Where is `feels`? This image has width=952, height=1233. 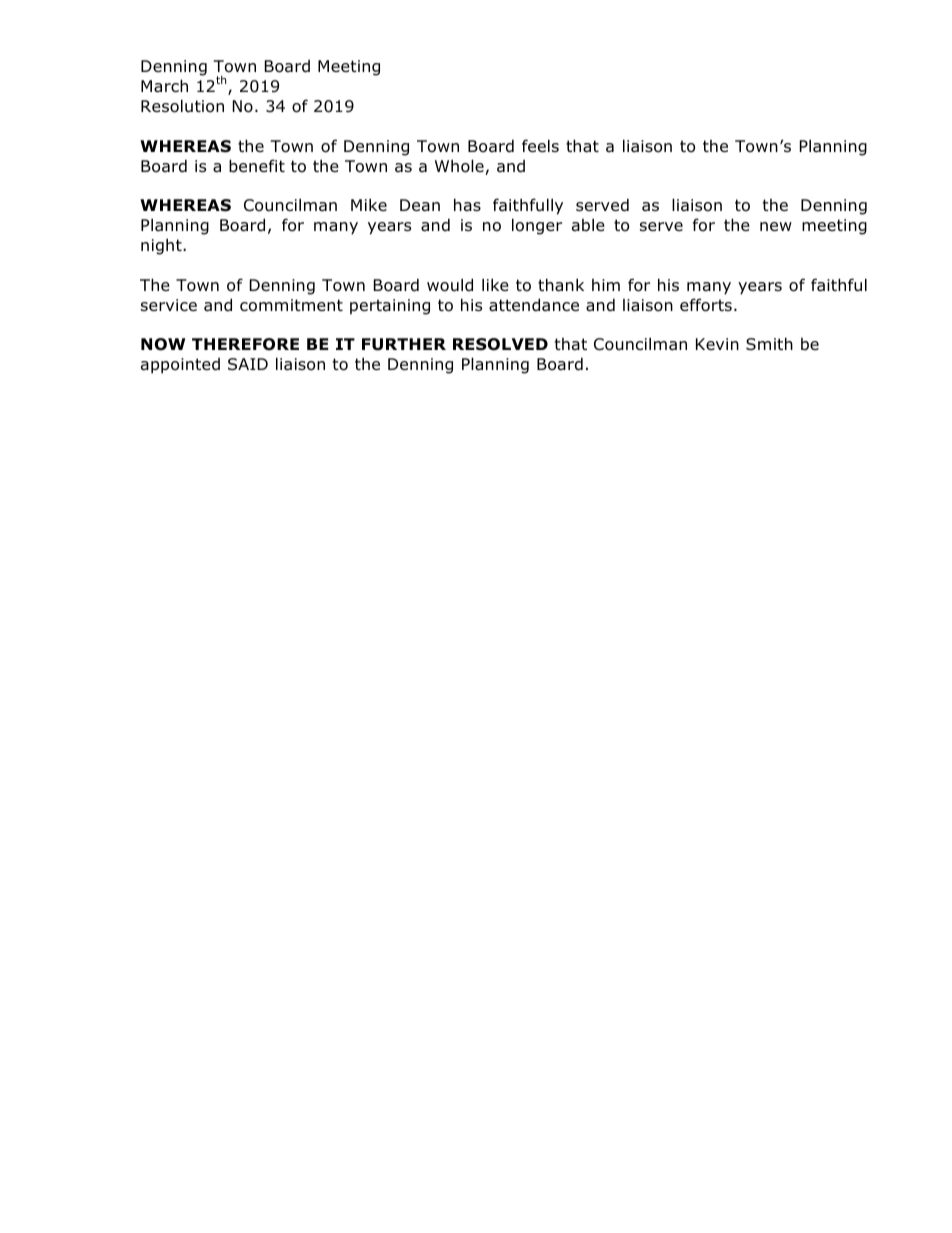
feels is located at coordinates (540, 145).
